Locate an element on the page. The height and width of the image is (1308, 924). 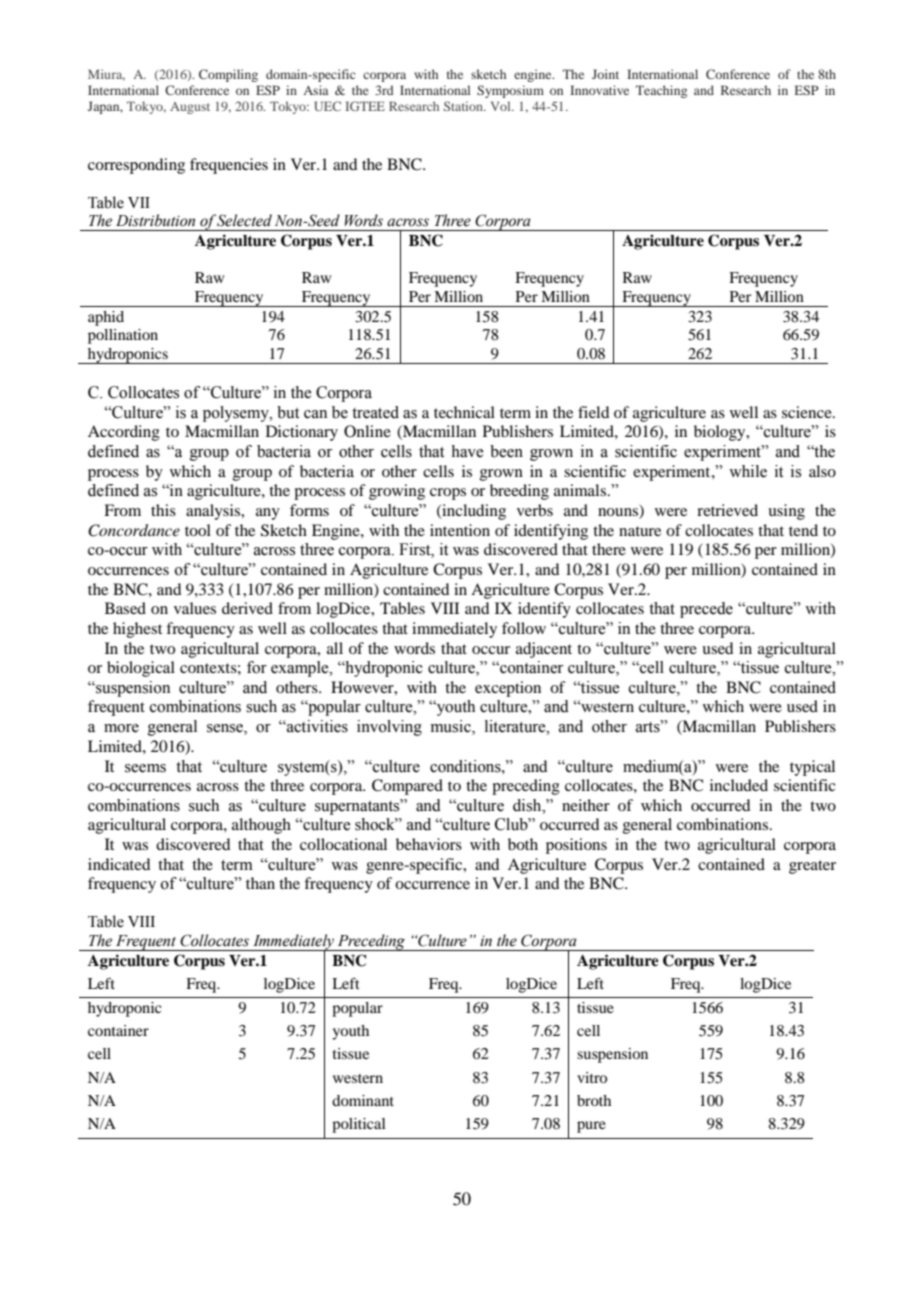
August is located at coordinates (190, 108).
